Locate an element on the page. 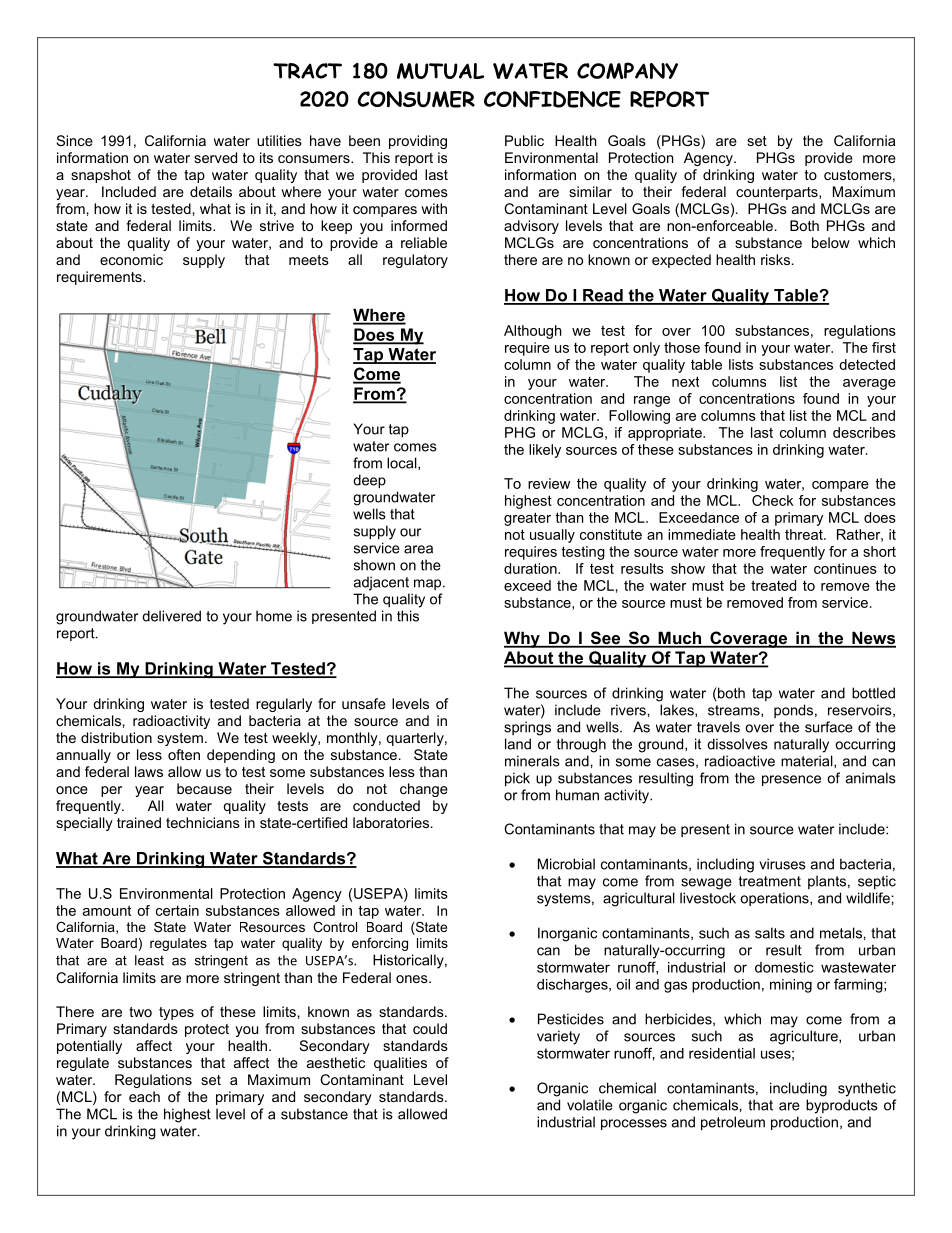 This image has width=952, height=1233. duration is located at coordinates (531, 568).
